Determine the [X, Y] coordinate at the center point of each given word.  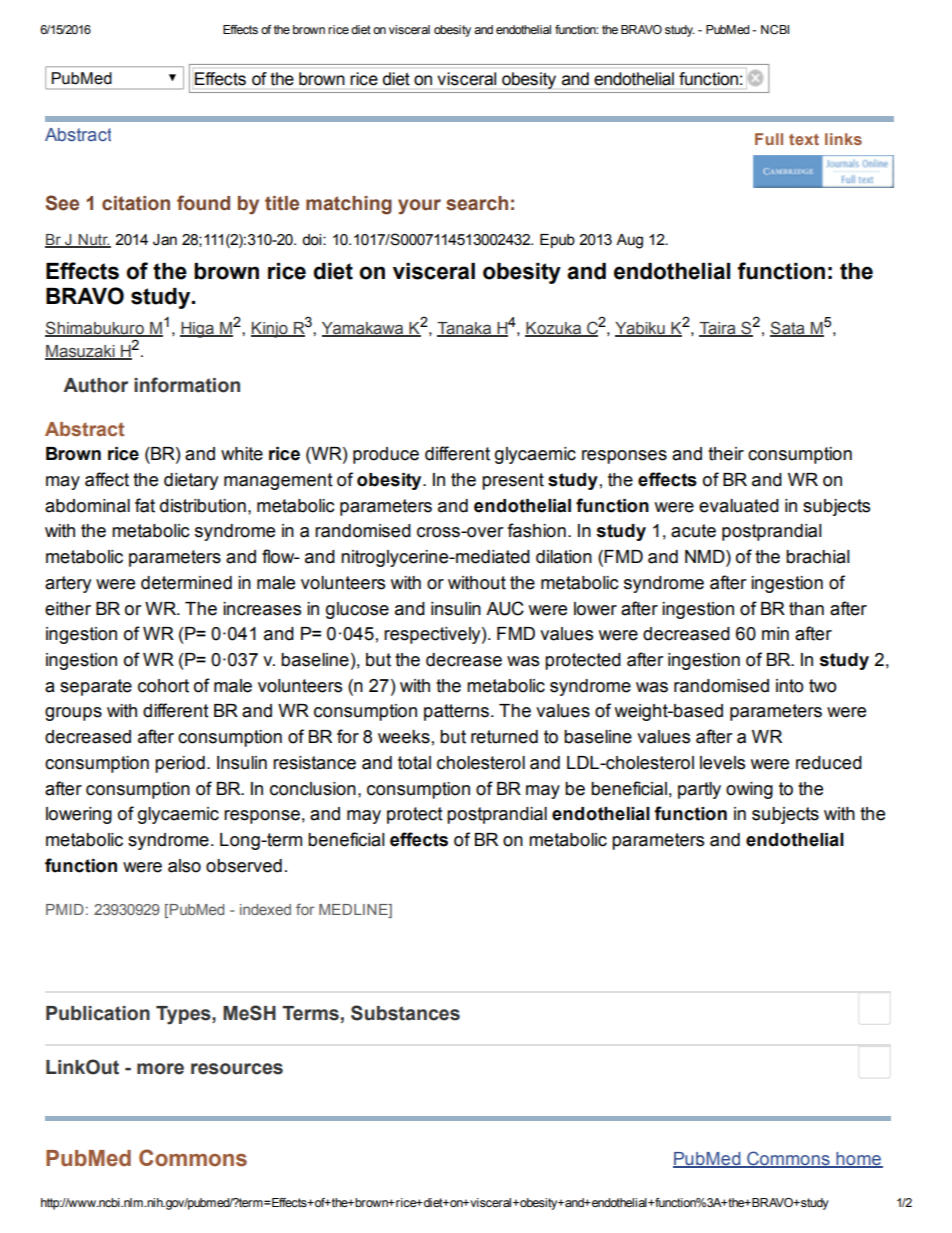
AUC [505, 608]
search [477, 203]
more [160, 1069]
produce [386, 455]
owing [749, 790]
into [790, 686]
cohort [163, 686]
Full [769, 139]
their [726, 454]
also [184, 866]
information [187, 385]
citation [136, 203]
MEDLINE [354, 909]
